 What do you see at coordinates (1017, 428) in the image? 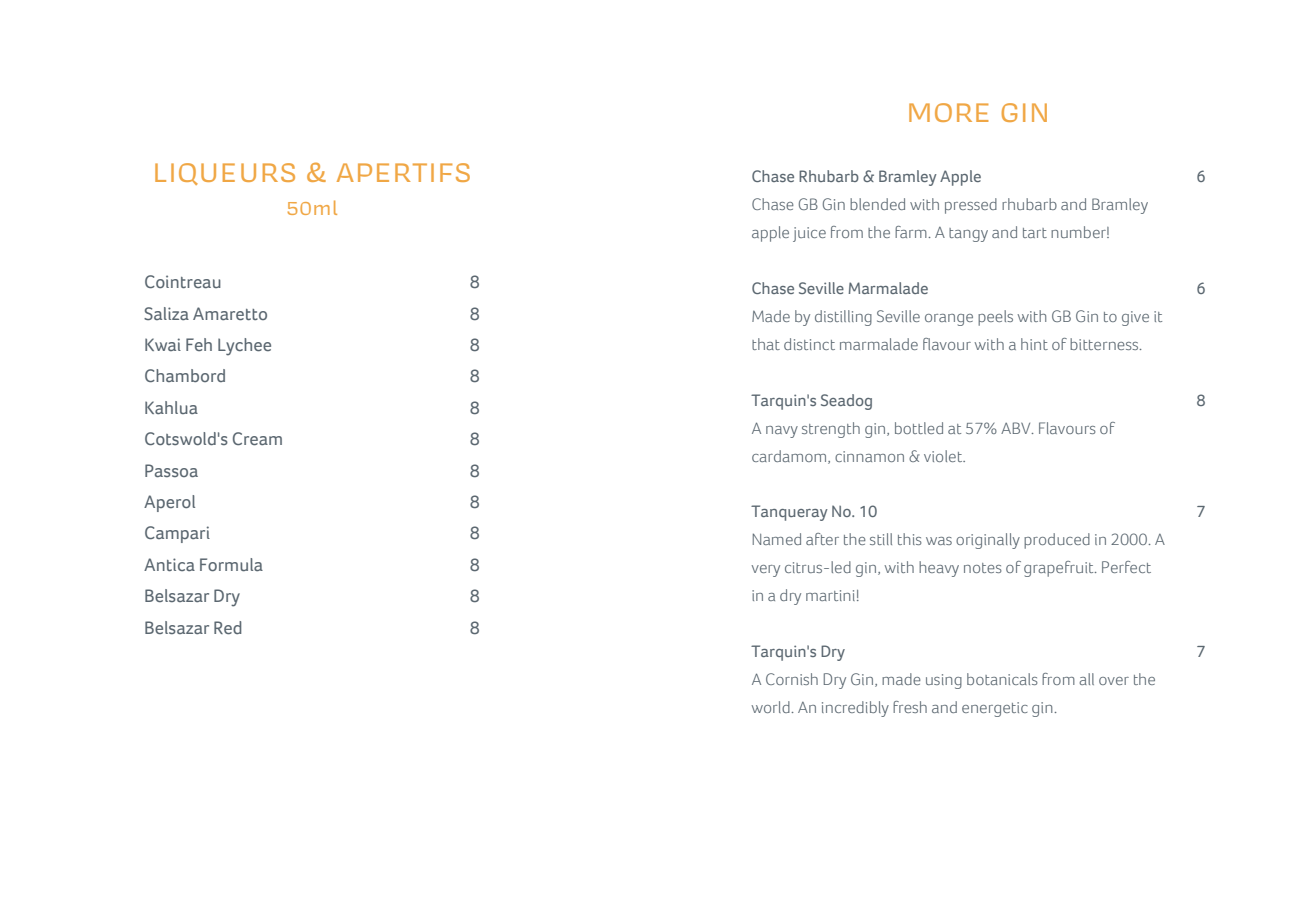
I see `ABV` at bounding box center [1017, 428].
